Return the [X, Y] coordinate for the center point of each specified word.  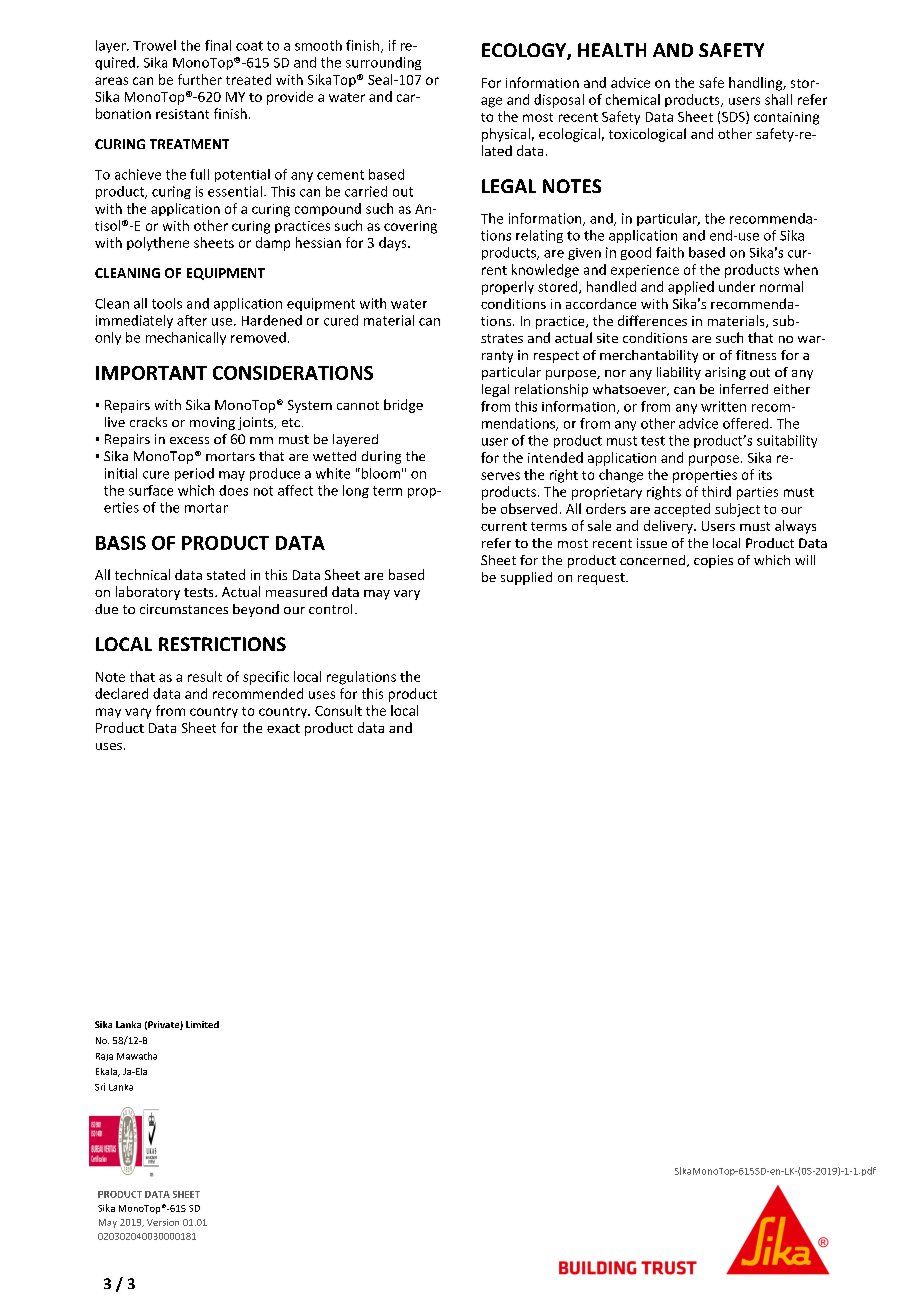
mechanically [186, 338]
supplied [526, 578]
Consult [338, 710]
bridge [403, 406]
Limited [202, 1024]
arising [725, 373]
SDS [734, 117]
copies [713, 561]
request [602, 579]
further [200, 79]
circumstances [184, 609]
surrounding [383, 63]
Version [163, 1222]
